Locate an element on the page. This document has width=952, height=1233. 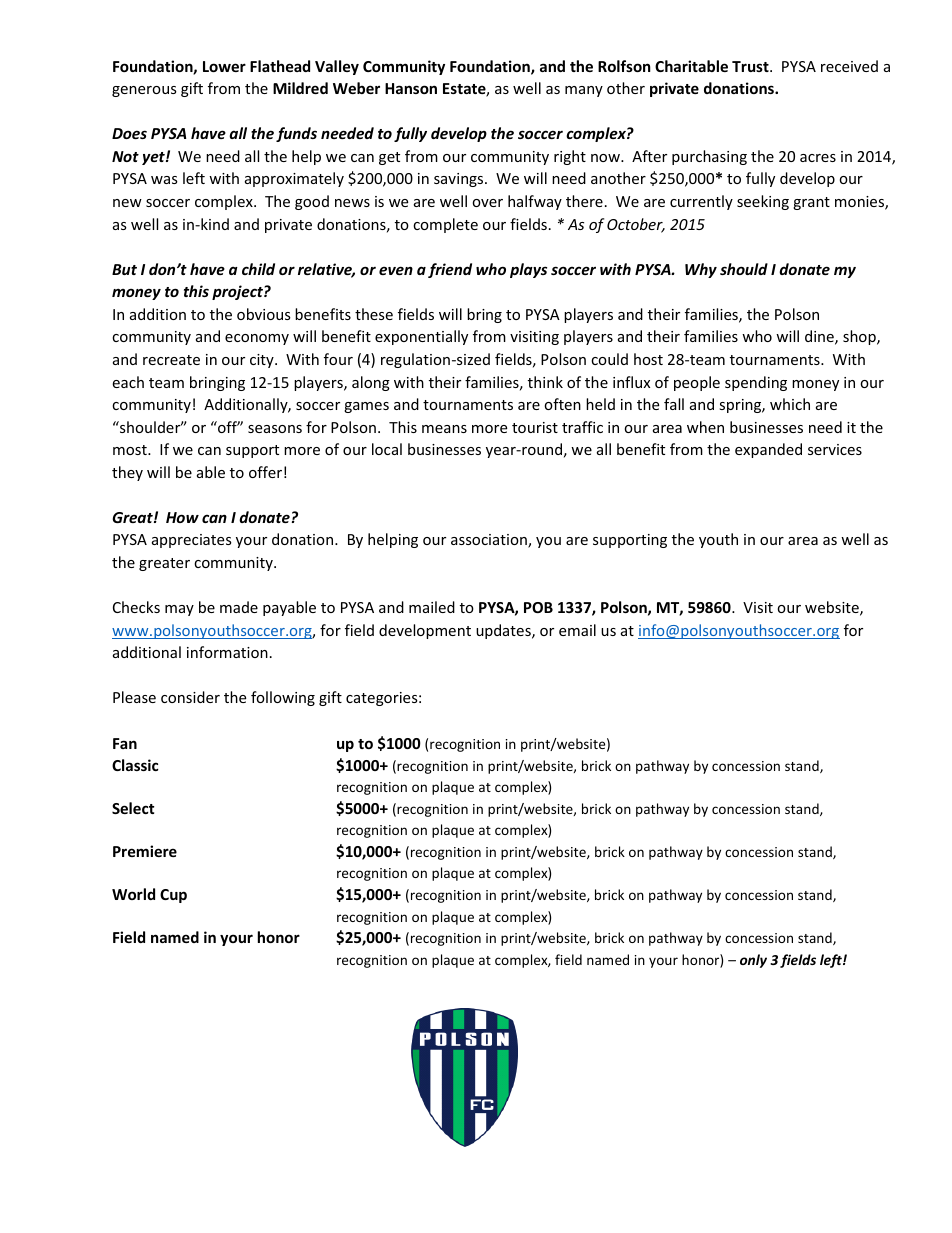
email is located at coordinates (577, 630).
